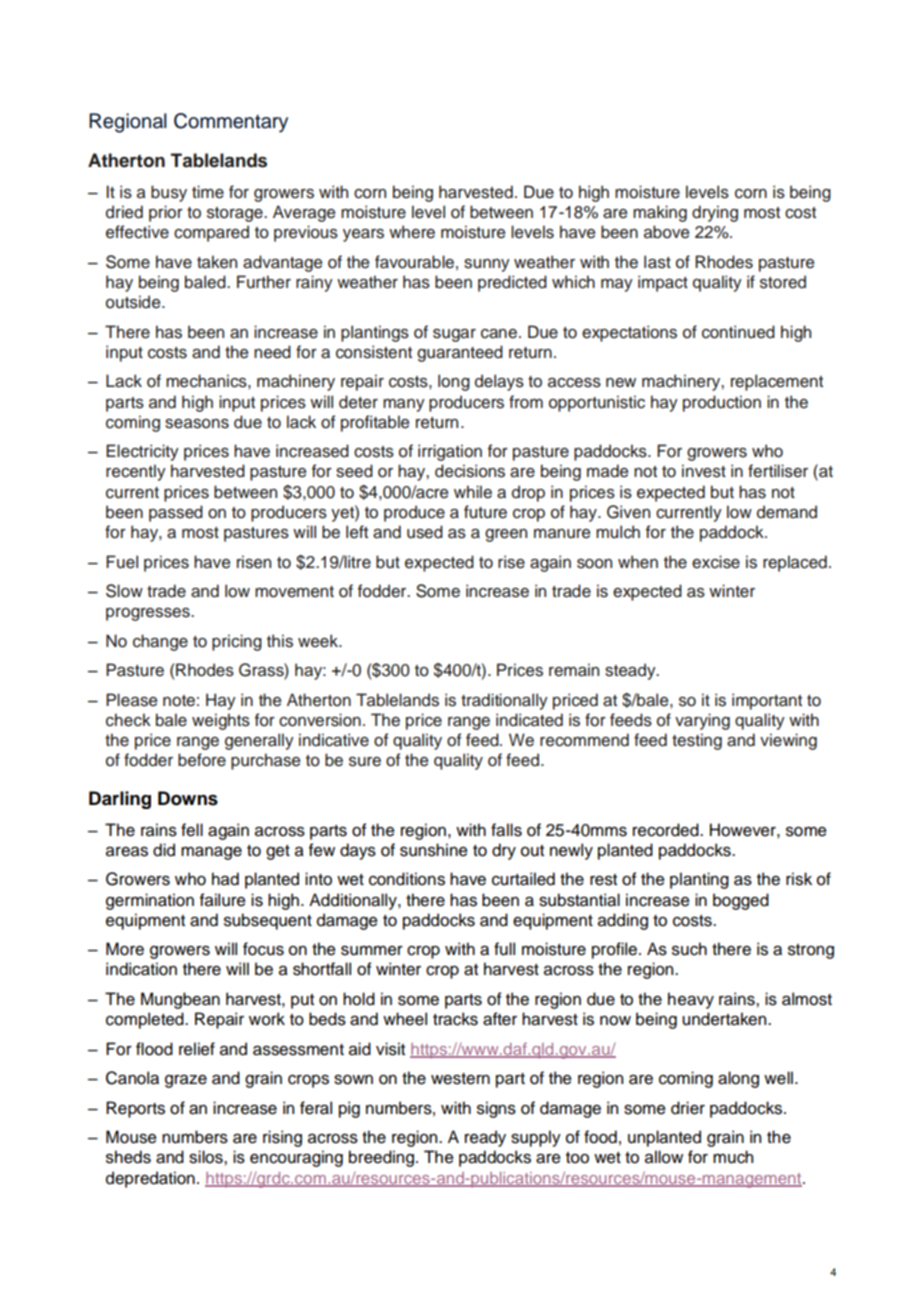 The width and height of the page is (924, 1308). What do you see at coordinates (715, 213) in the page?
I see `drying` at bounding box center [715, 213].
